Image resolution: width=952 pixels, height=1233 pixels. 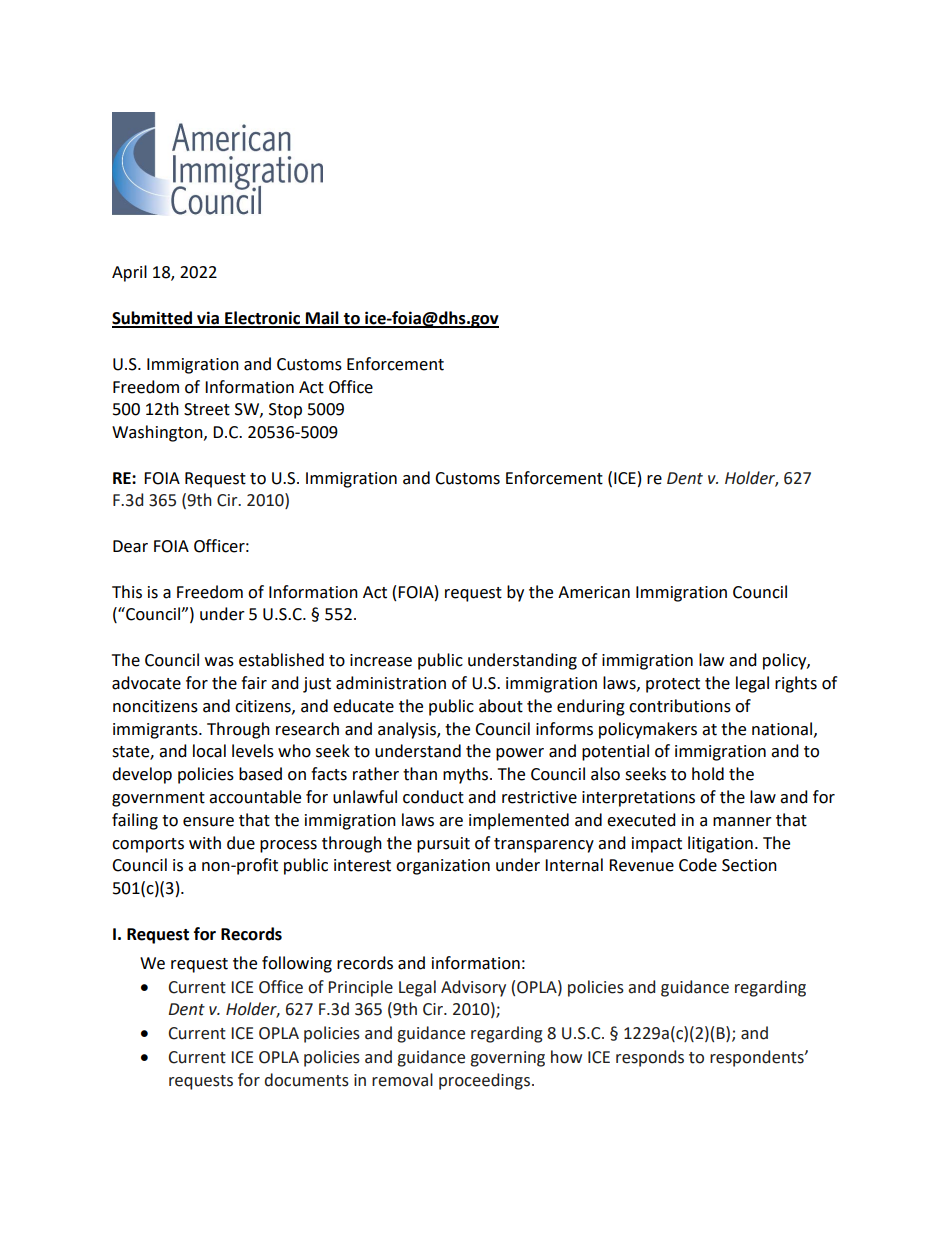 I want to click on Mail, so click(x=322, y=319).
